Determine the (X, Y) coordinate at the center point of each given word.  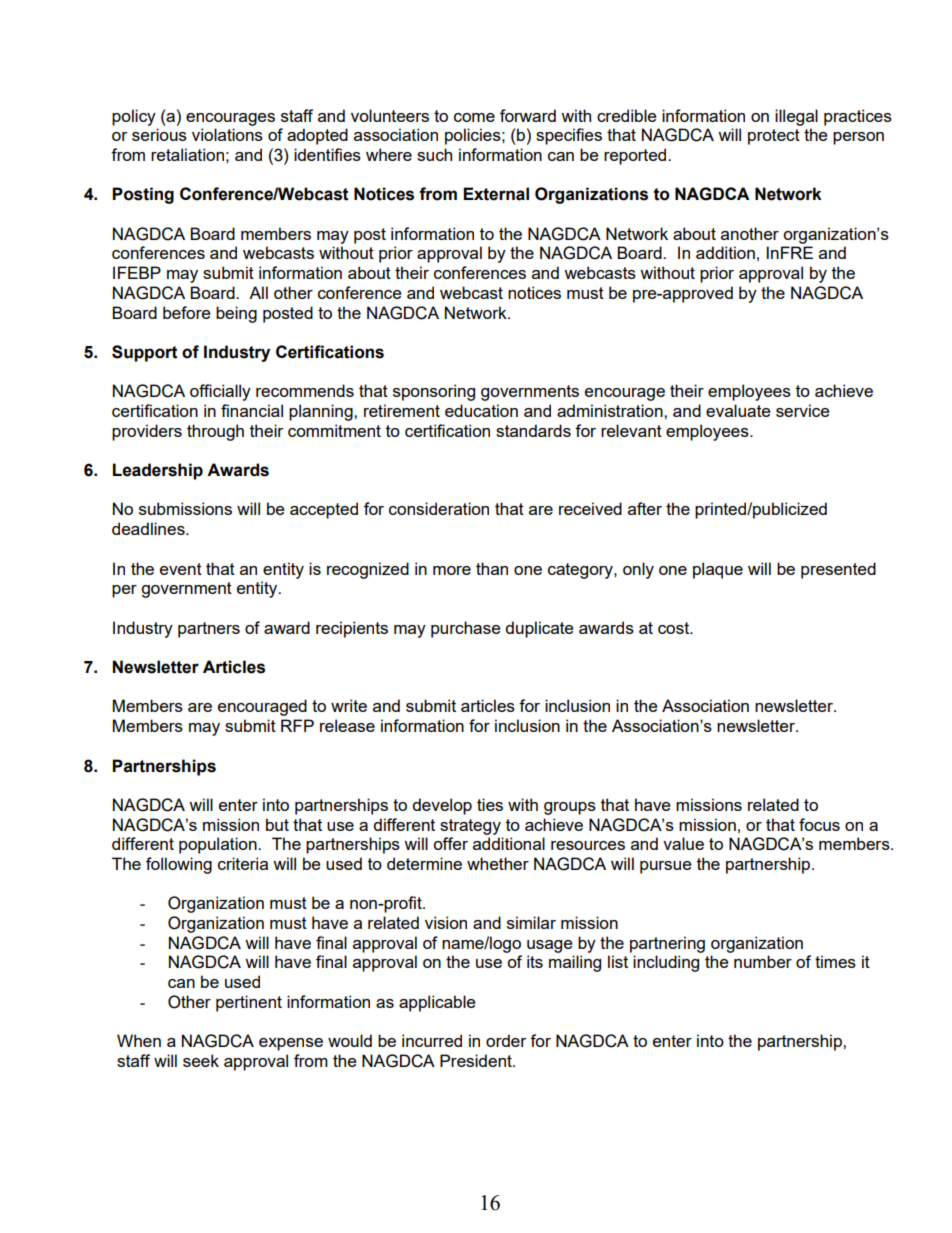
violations (227, 134)
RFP (297, 725)
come (474, 117)
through (215, 432)
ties (490, 804)
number (763, 961)
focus (819, 824)
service (802, 410)
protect (774, 137)
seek (201, 1060)
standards (533, 430)
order (506, 1040)
